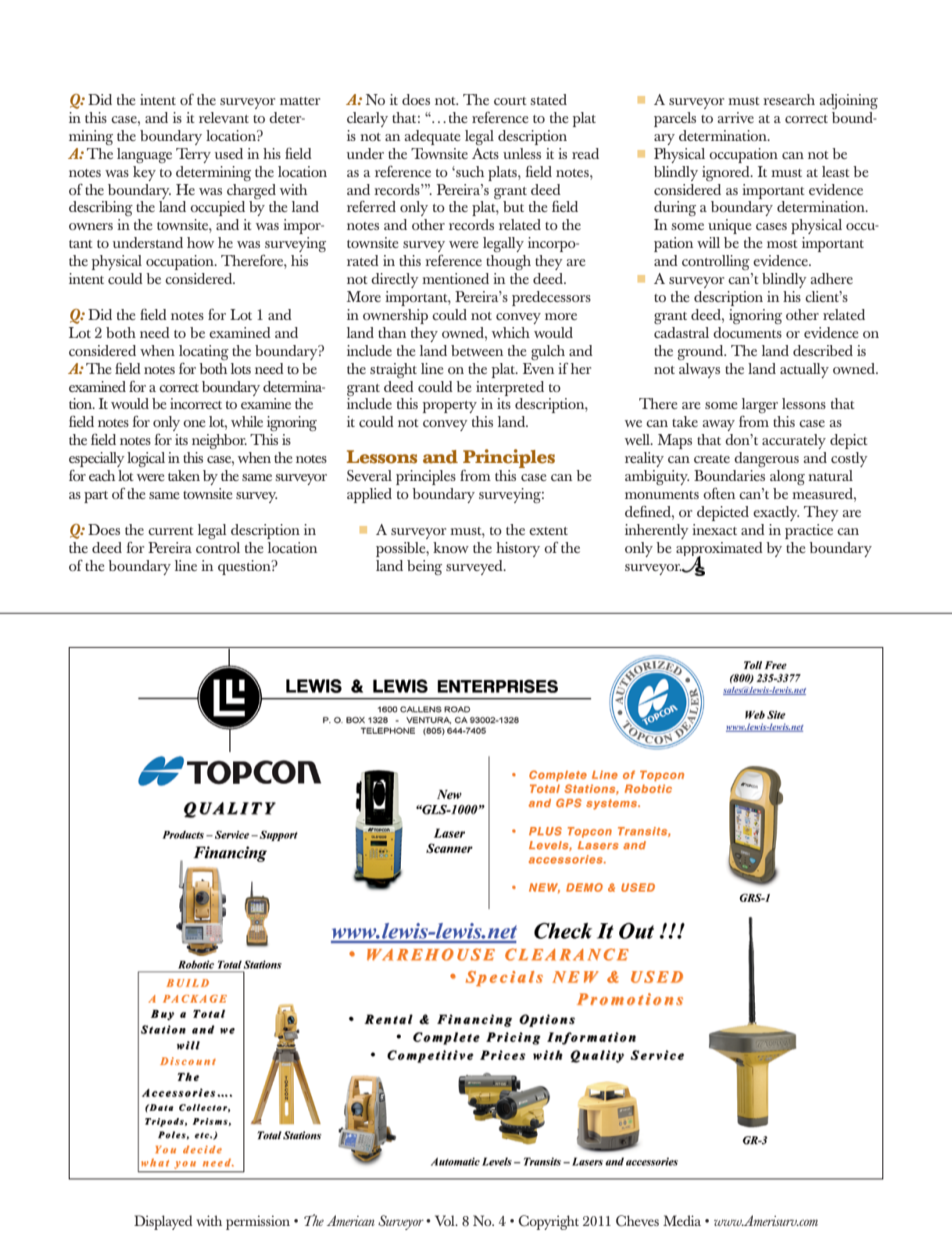 Image resolution: width=952 pixels, height=1260 pixels. Describe the element at coordinates (163, 1222) in the screenshot. I see `Displayed` at that location.
